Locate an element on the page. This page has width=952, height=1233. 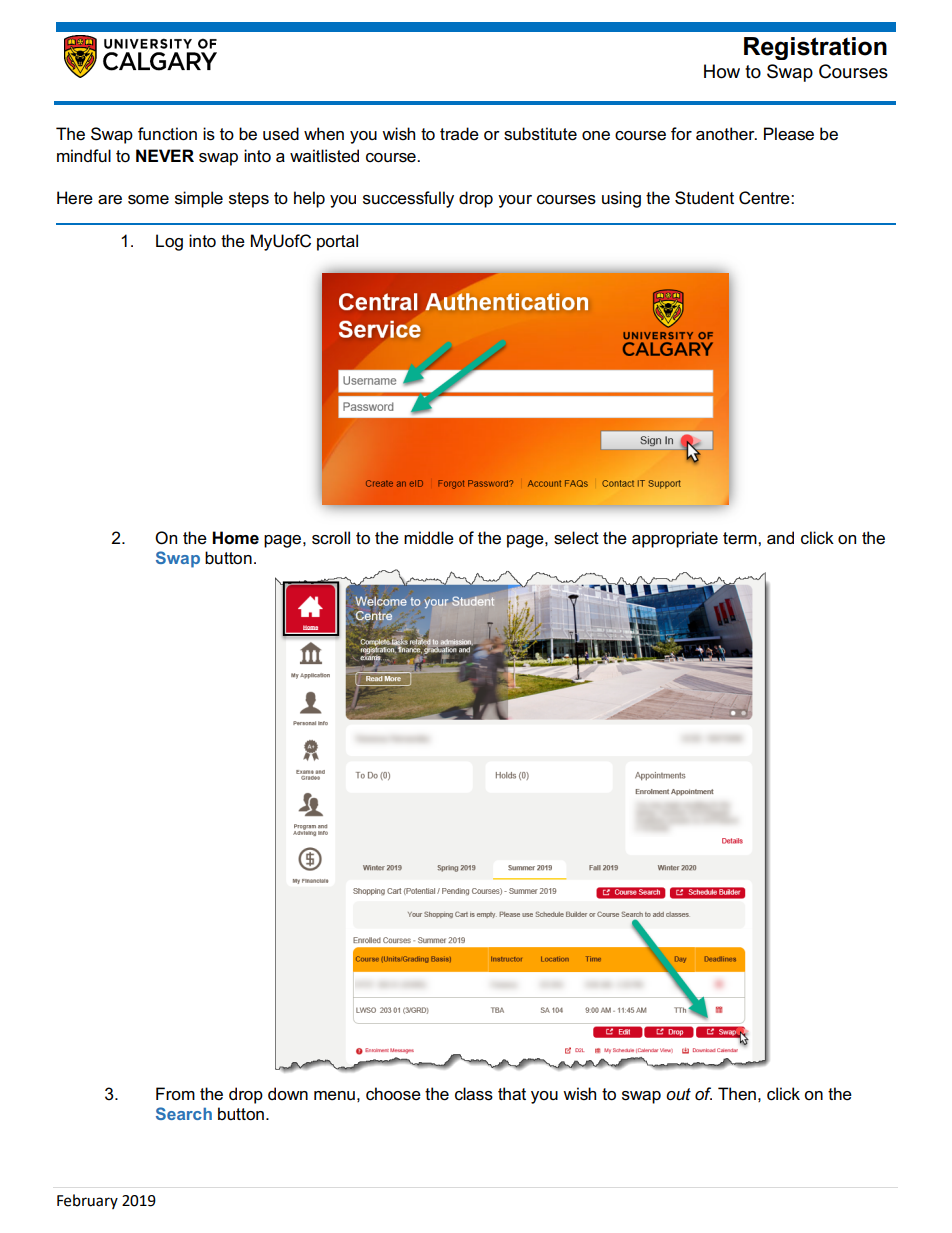
trade is located at coordinates (459, 134).
